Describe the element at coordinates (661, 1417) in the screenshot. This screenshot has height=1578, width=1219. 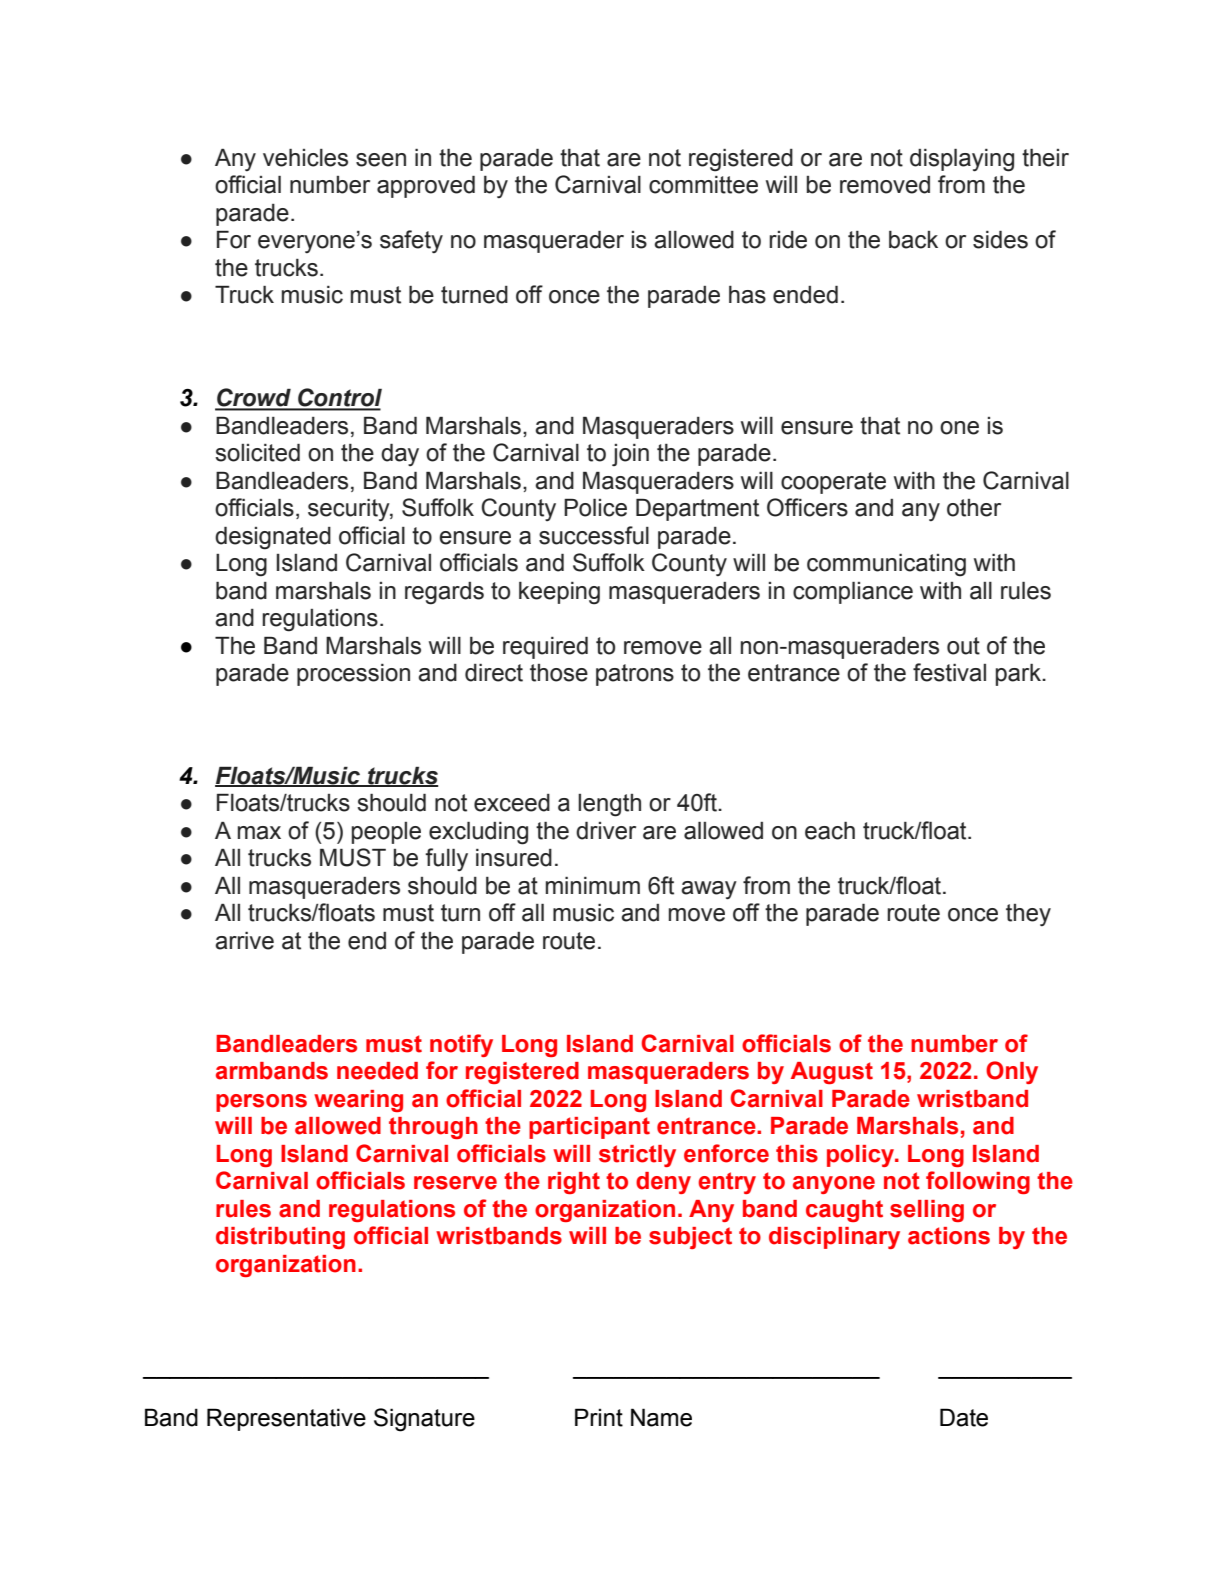
I see `Name` at that location.
